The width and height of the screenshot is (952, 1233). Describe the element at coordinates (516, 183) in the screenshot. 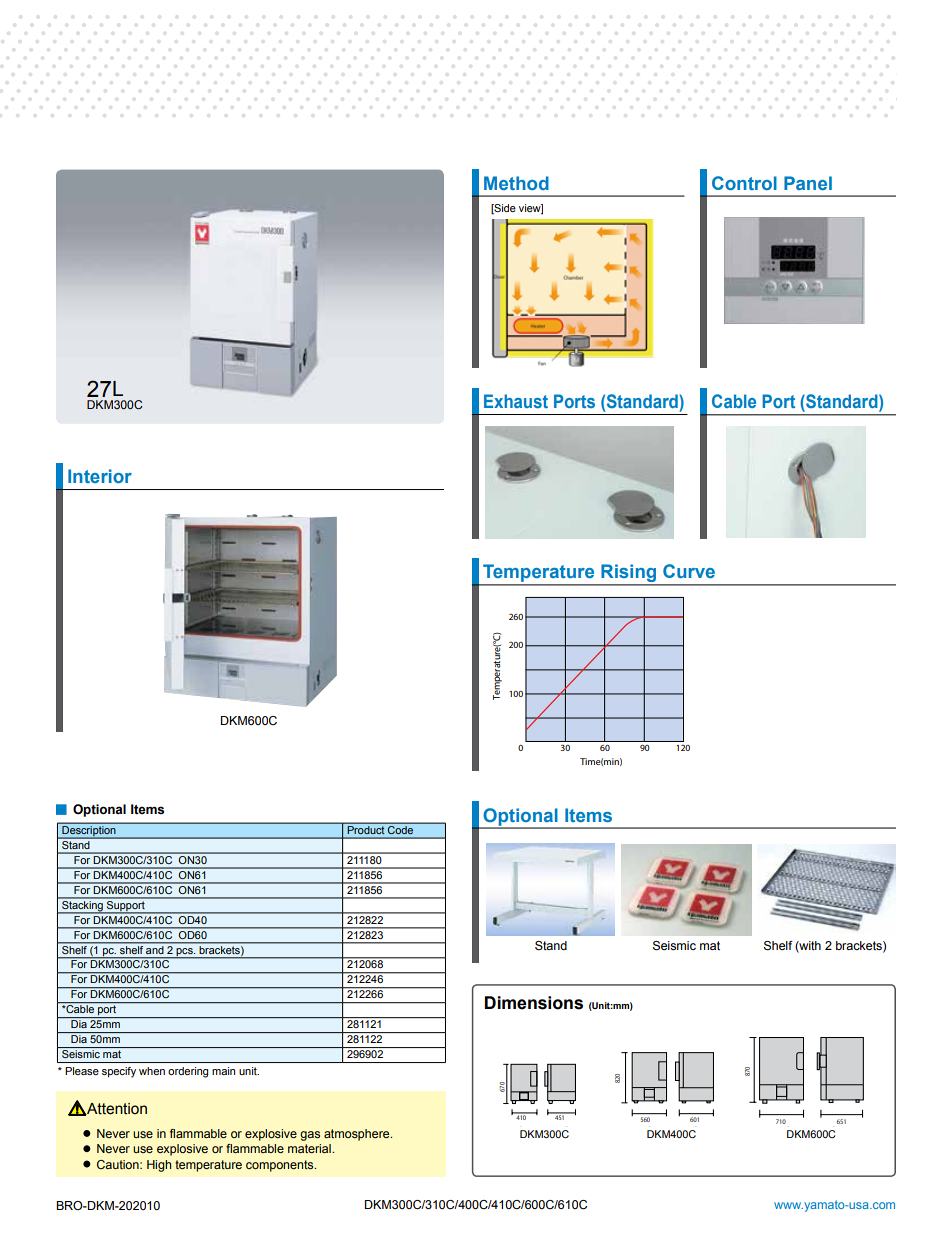

I see `Method` at that location.
